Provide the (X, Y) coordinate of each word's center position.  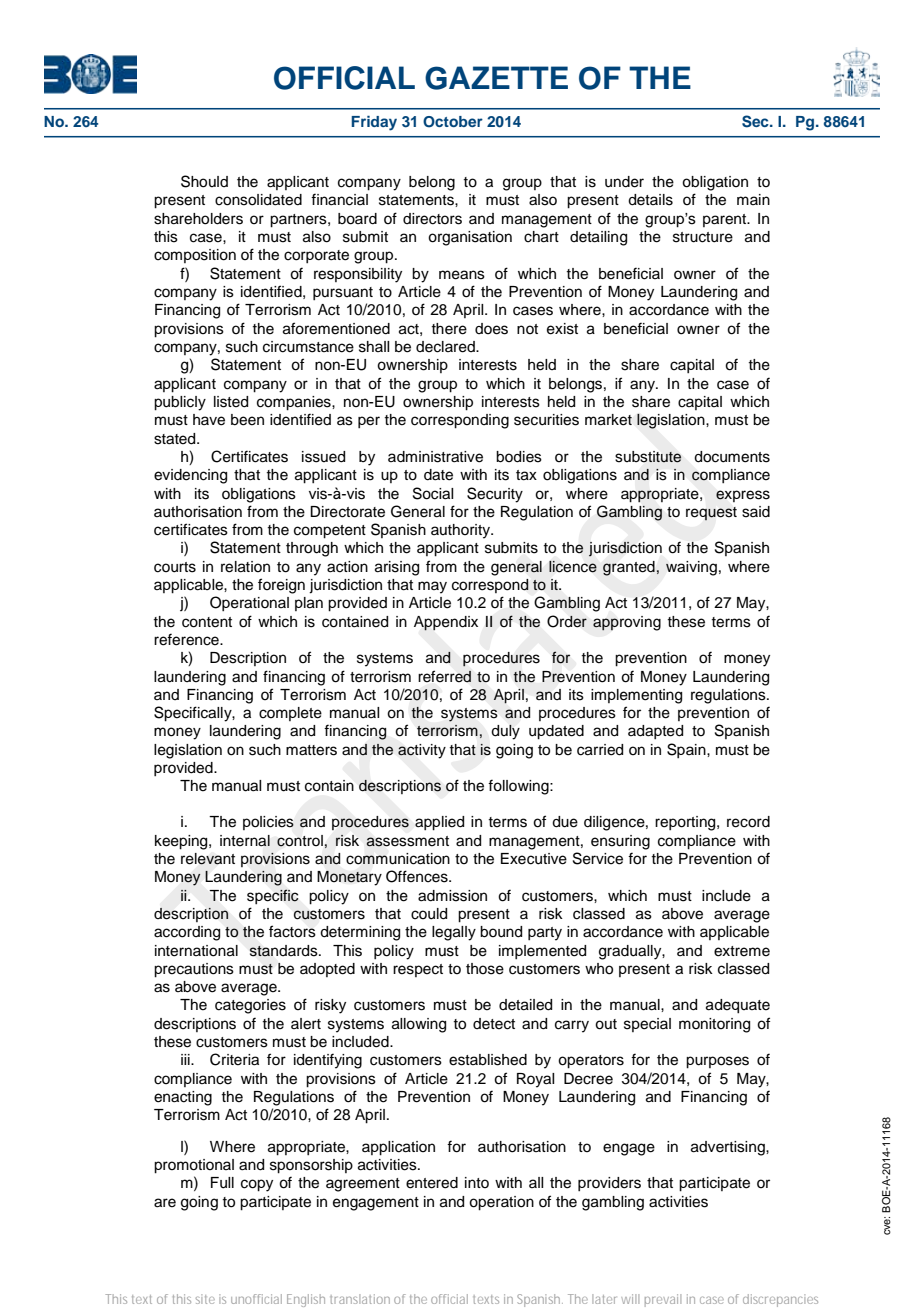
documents (732, 457)
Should (204, 181)
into (477, 1182)
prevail (663, 1300)
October (453, 122)
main (753, 199)
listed (231, 402)
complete (290, 714)
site (205, 1299)
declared (446, 347)
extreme (742, 951)
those (485, 969)
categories (250, 1006)
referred (444, 676)
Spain (687, 750)
